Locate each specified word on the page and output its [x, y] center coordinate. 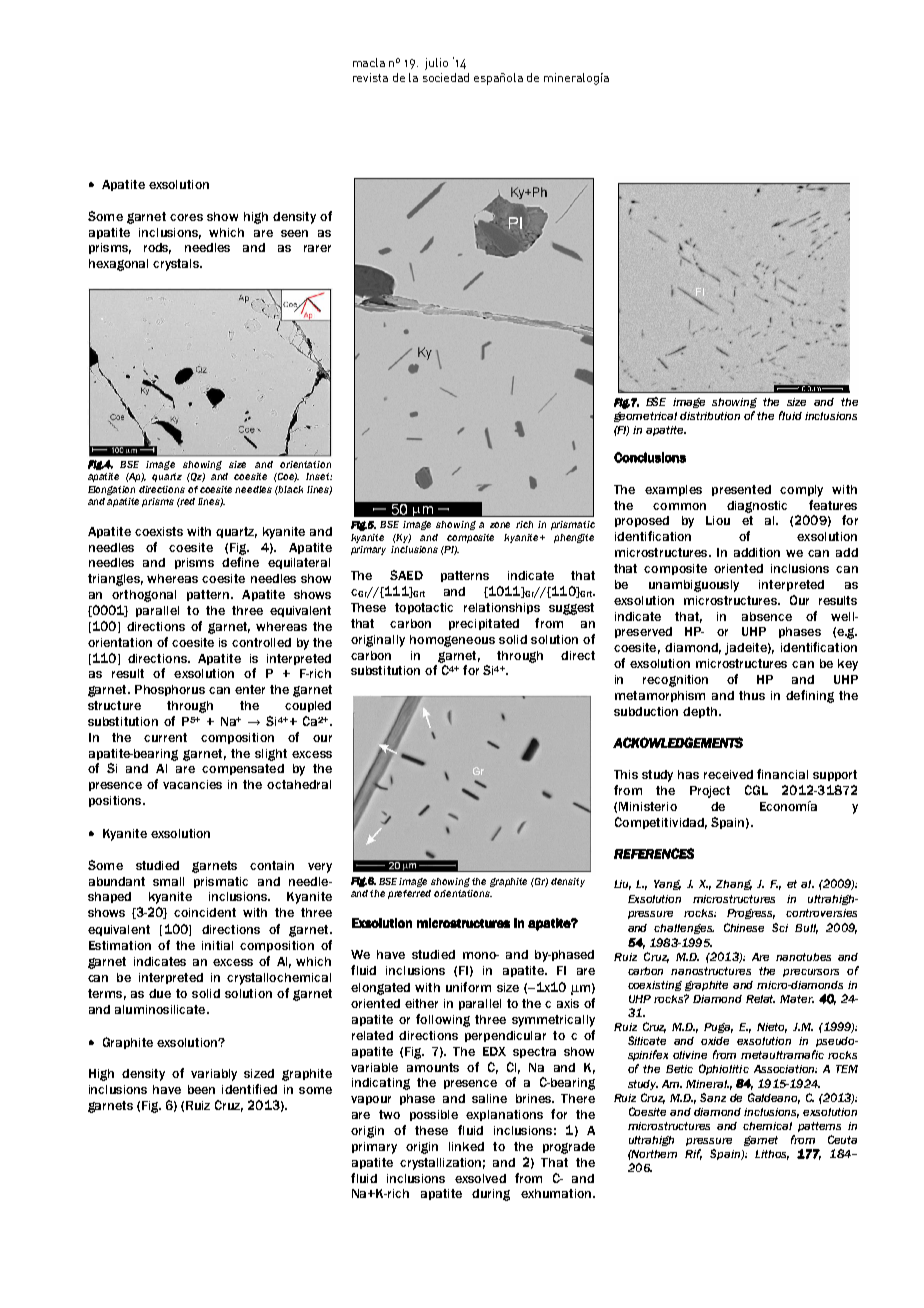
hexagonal [118, 265]
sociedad [446, 77]
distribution [710, 416]
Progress [751, 914]
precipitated [484, 624]
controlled [261, 642]
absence [767, 616]
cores [186, 217]
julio [436, 64]
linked [466, 1146]
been [201, 1089]
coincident [205, 912]
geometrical [645, 417]
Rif [693, 1154]
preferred [409, 894]
